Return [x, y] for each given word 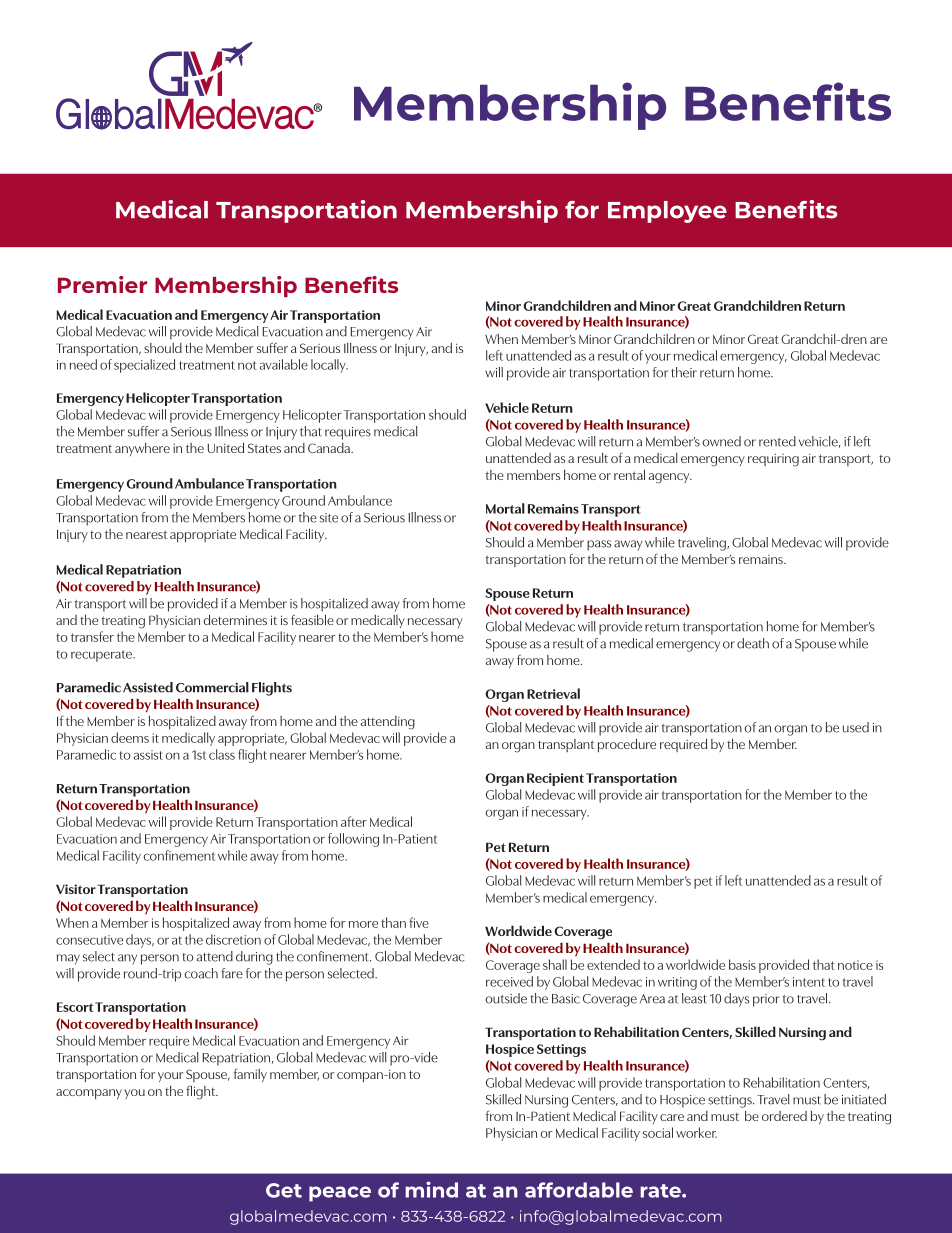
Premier [102, 284]
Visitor [76, 889]
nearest [147, 534]
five [419, 922]
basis [742, 964]
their [684, 372]
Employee [667, 212]
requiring [773, 460]
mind [431, 1189]
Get [284, 1190]
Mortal [505, 508]
